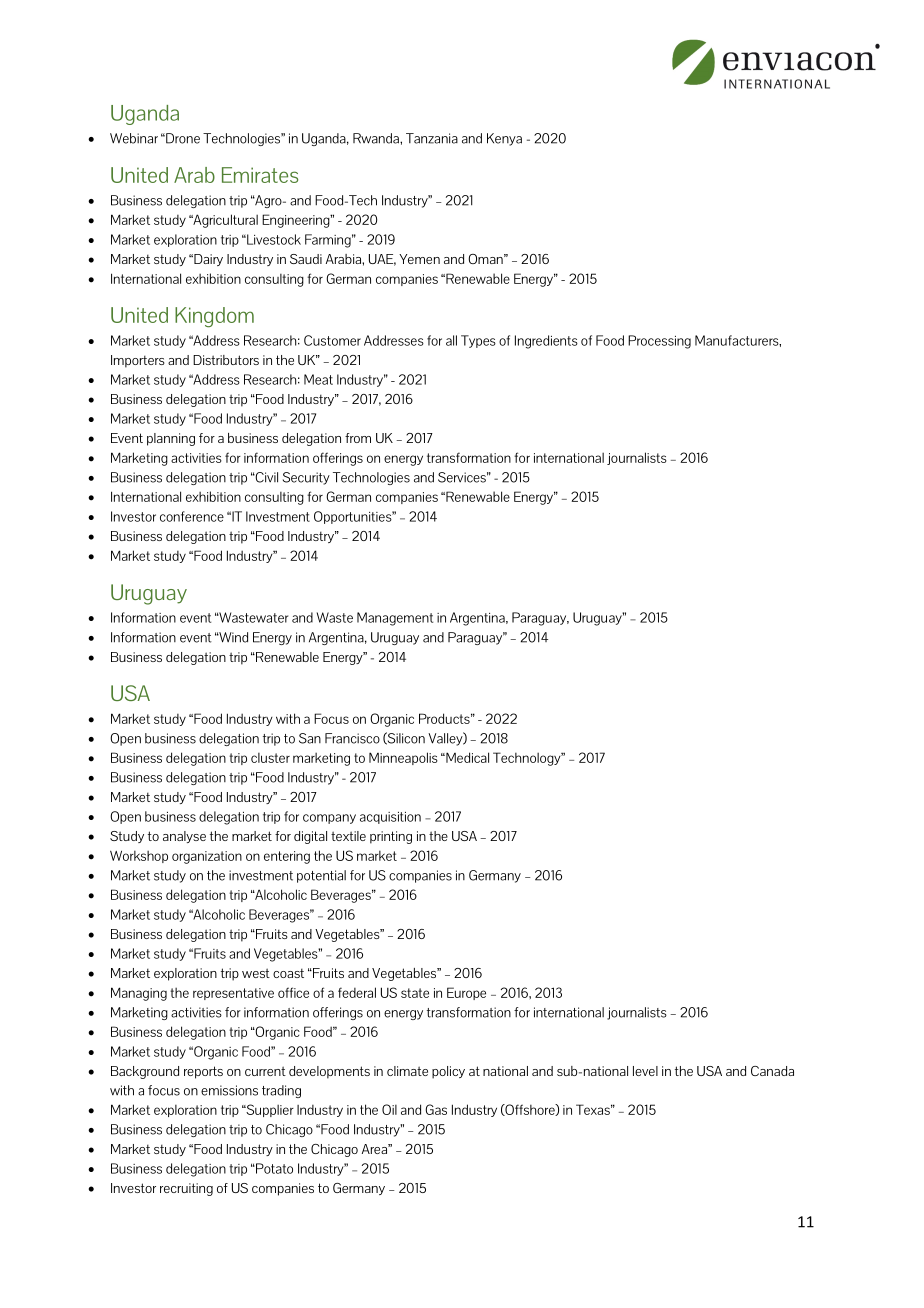 This page has height=1308, width=924. Describe the element at coordinates (391, 837) in the page. I see `printing` at that location.
